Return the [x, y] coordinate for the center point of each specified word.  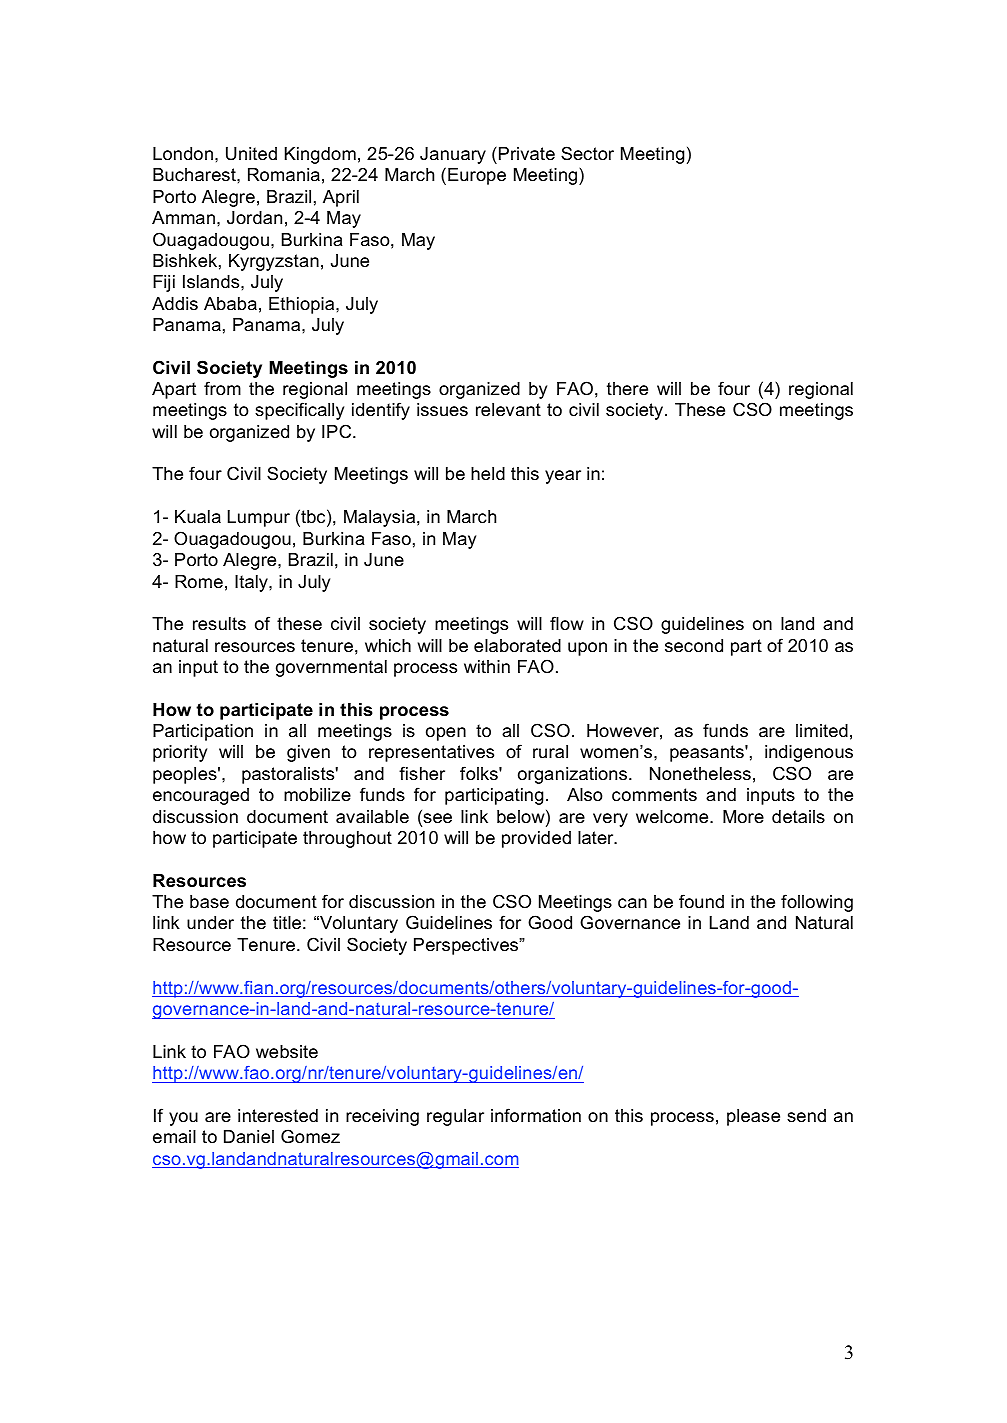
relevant [508, 410]
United [251, 154]
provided [536, 839]
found [701, 901]
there [627, 388]
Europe [477, 176]
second [694, 646]
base [209, 902]
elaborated [517, 646]
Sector [587, 153]
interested [278, 1116]
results [219, 623]
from [222, 388]
